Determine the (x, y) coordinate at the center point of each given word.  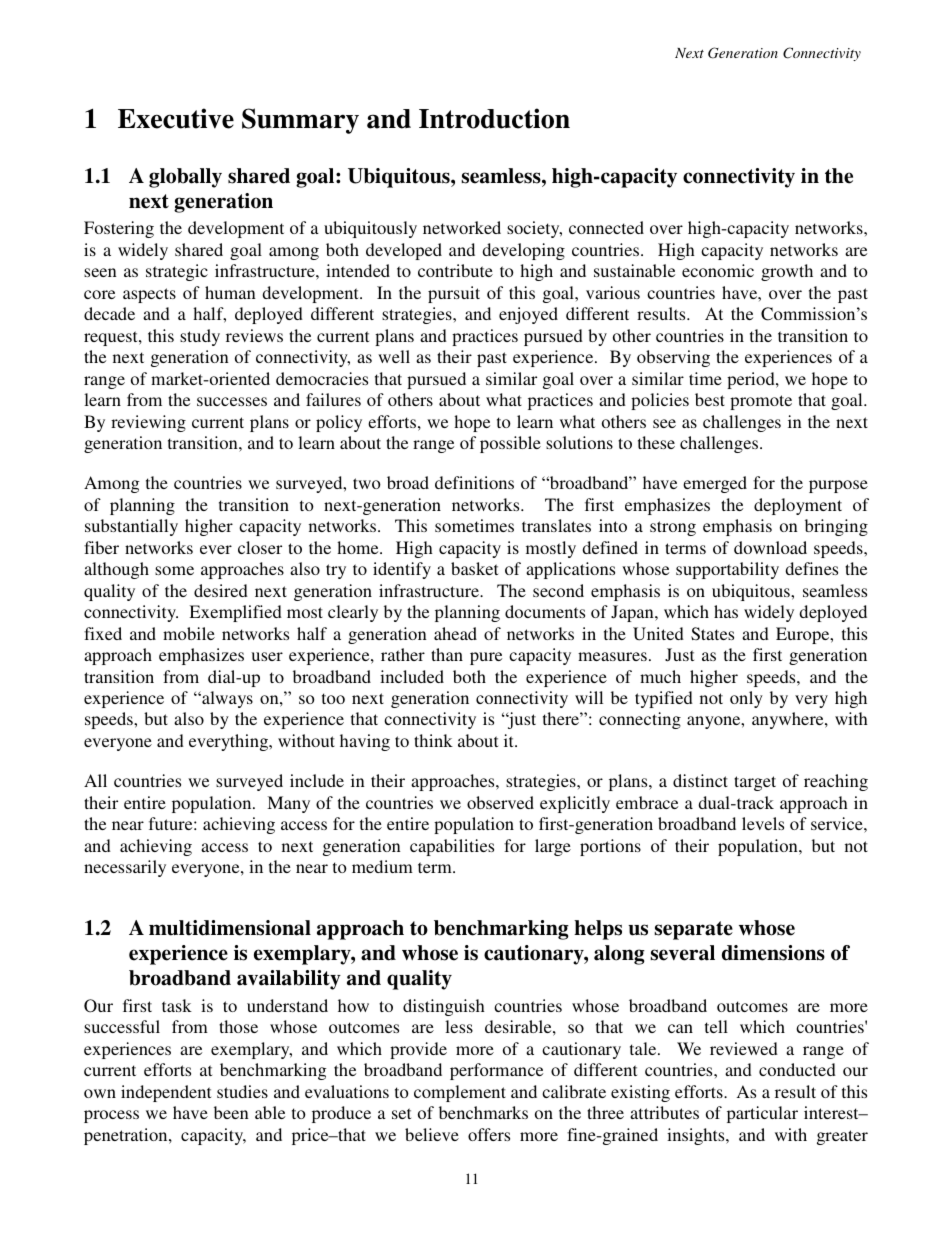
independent (166, 1093)
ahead (455, 633)
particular (762, 1114)
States (712, 634)
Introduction (494, 118)
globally (185, 178)
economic (718, 270)
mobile (189, 633)
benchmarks (483, 1112)
